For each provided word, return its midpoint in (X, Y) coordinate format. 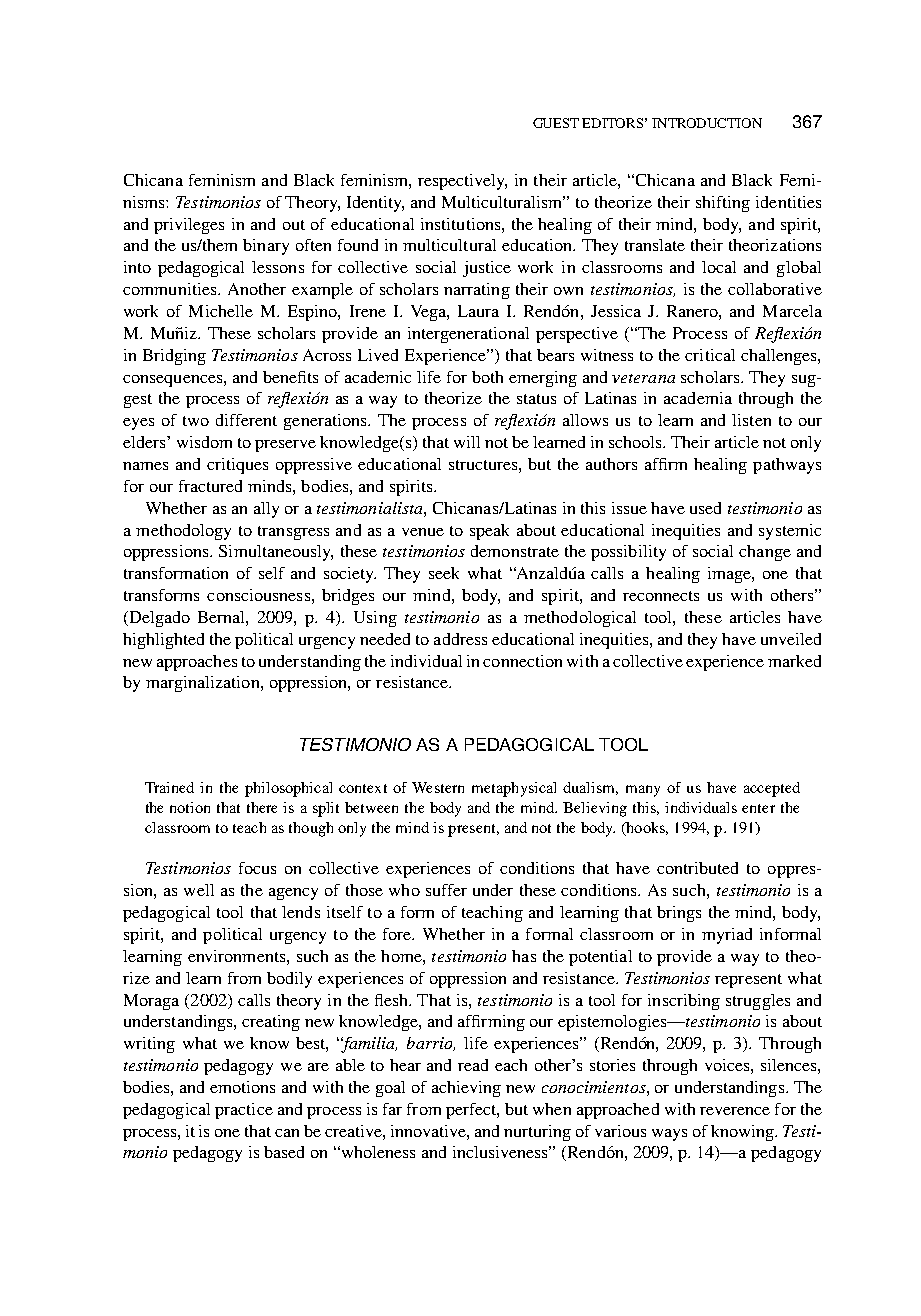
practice (244, 1111)
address (460, 639)
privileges (189, 226)
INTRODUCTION (707, 123)
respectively (462, 182)
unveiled (791, 639)
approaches (197, 663)
